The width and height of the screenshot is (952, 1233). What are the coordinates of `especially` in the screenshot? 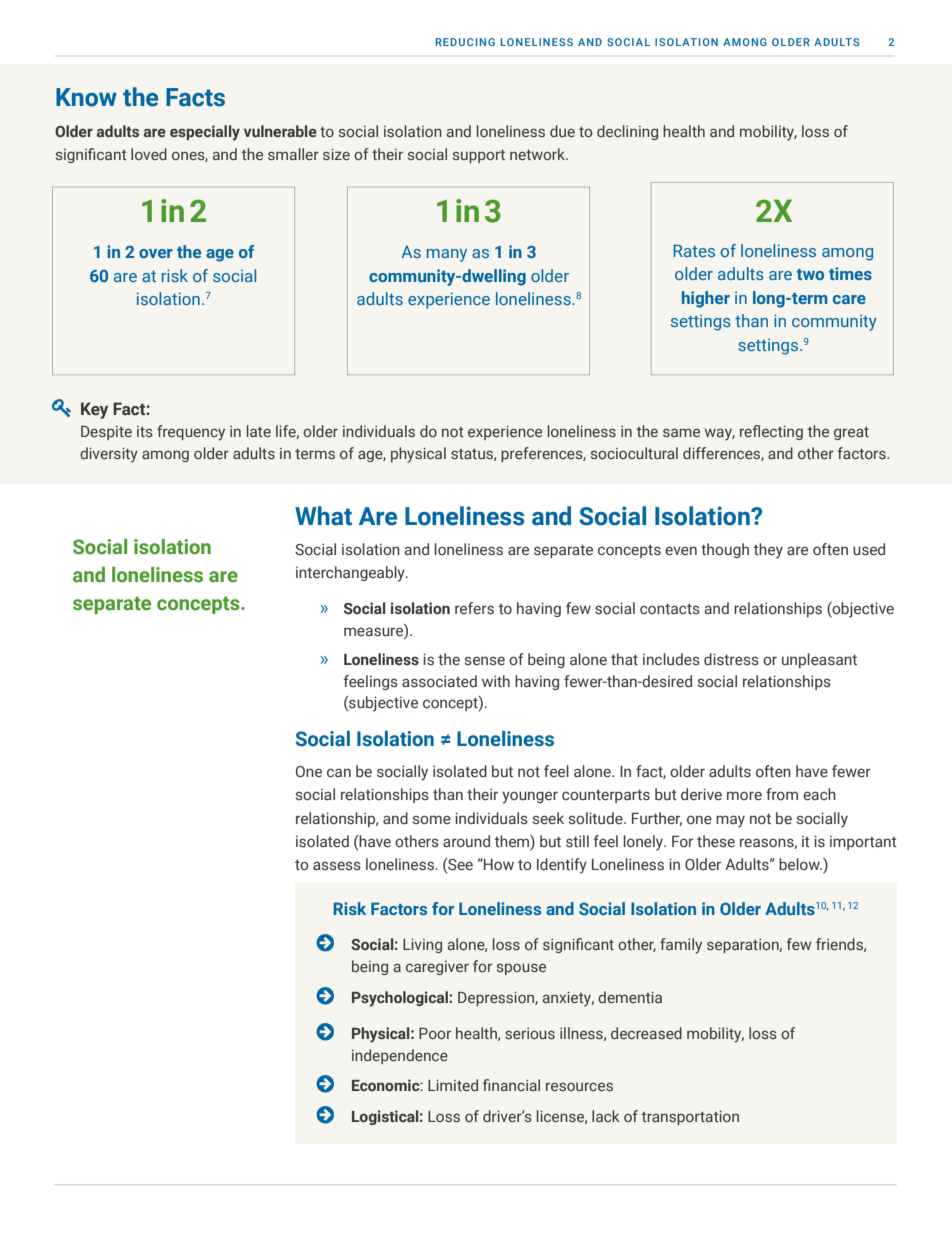 It's located at (205, 133).
